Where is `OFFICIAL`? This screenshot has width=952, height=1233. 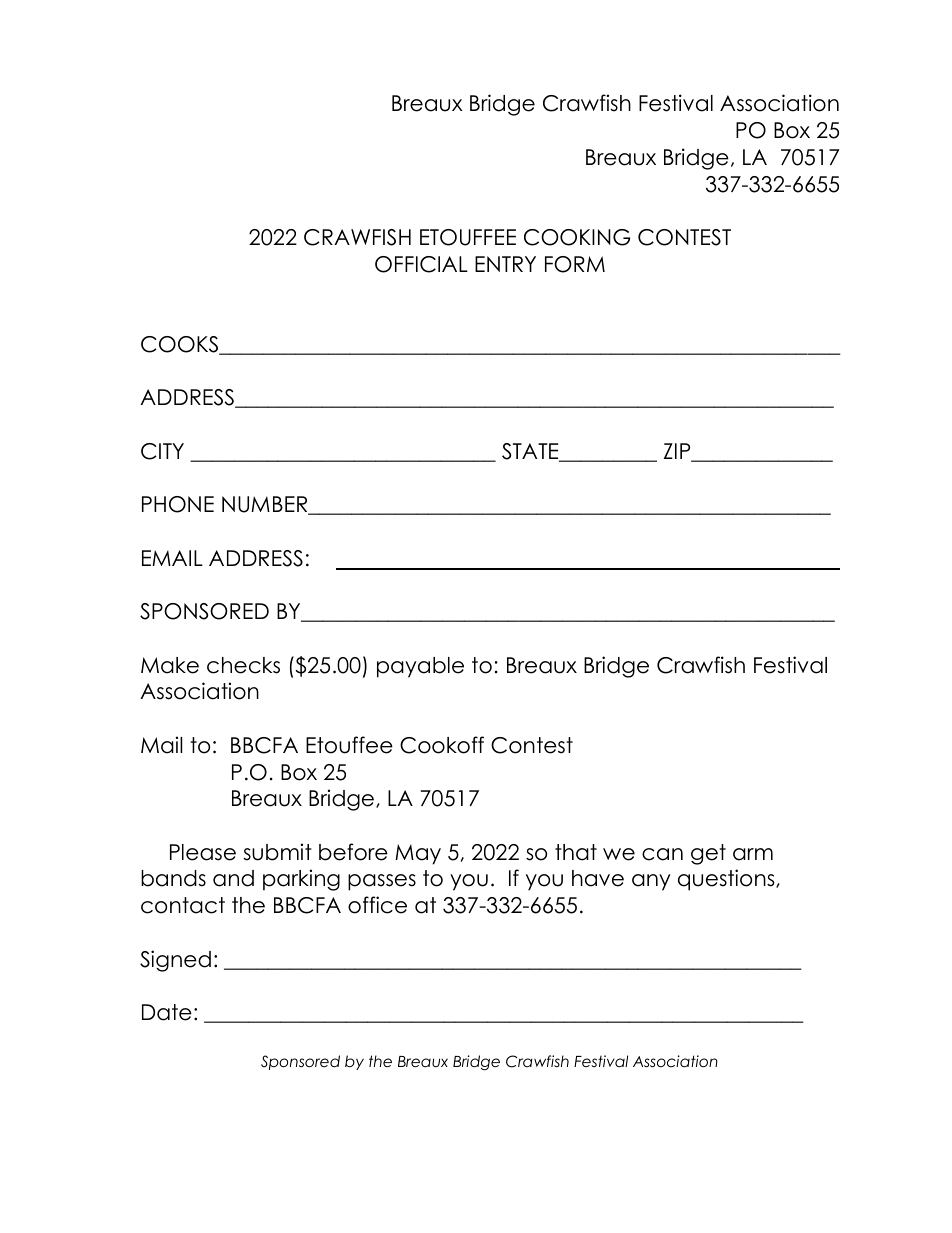
OFFICIAL is located at coordinates (421, 264).
